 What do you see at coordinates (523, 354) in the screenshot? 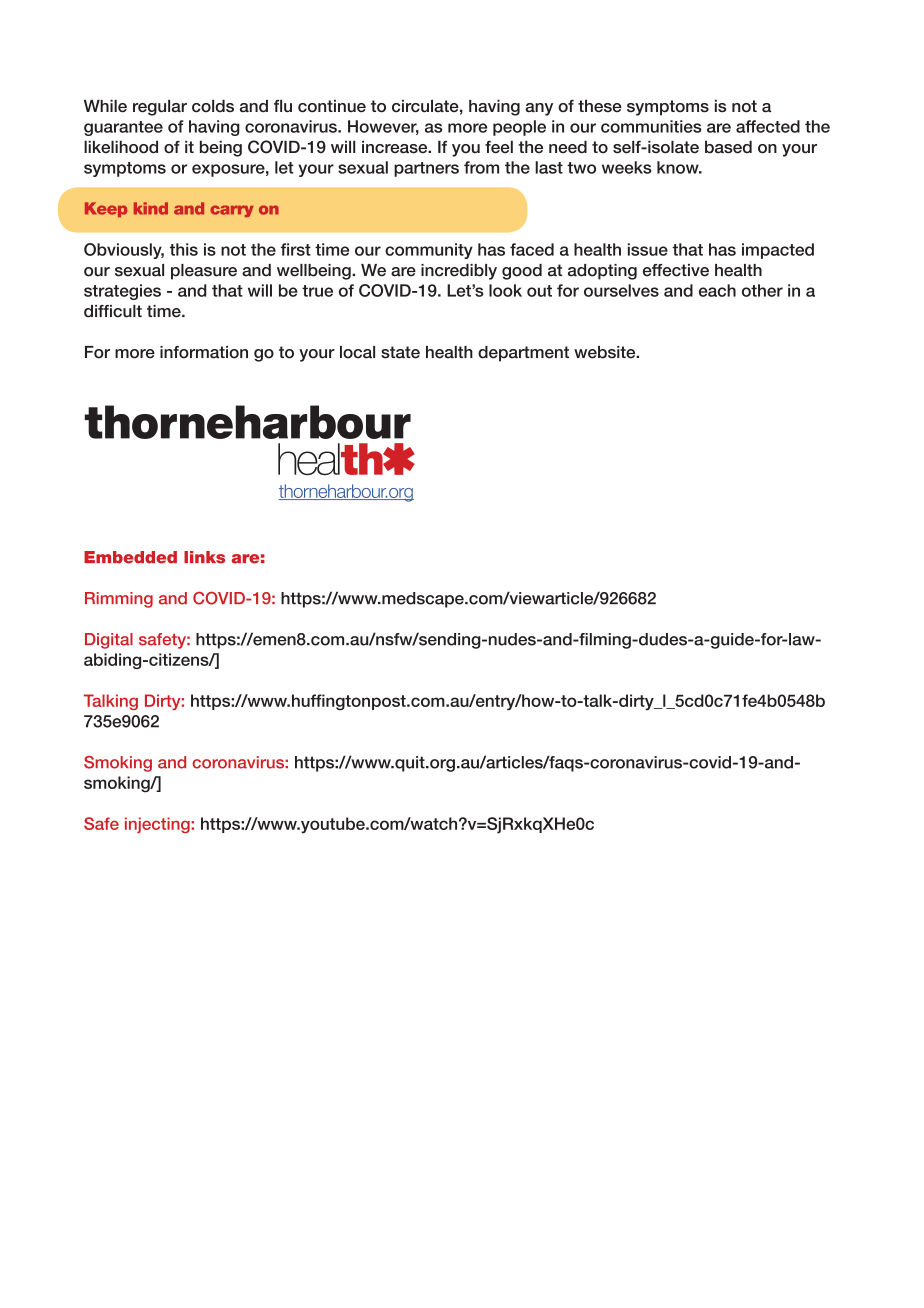
I see `department` at bounding box center [523, 354].
